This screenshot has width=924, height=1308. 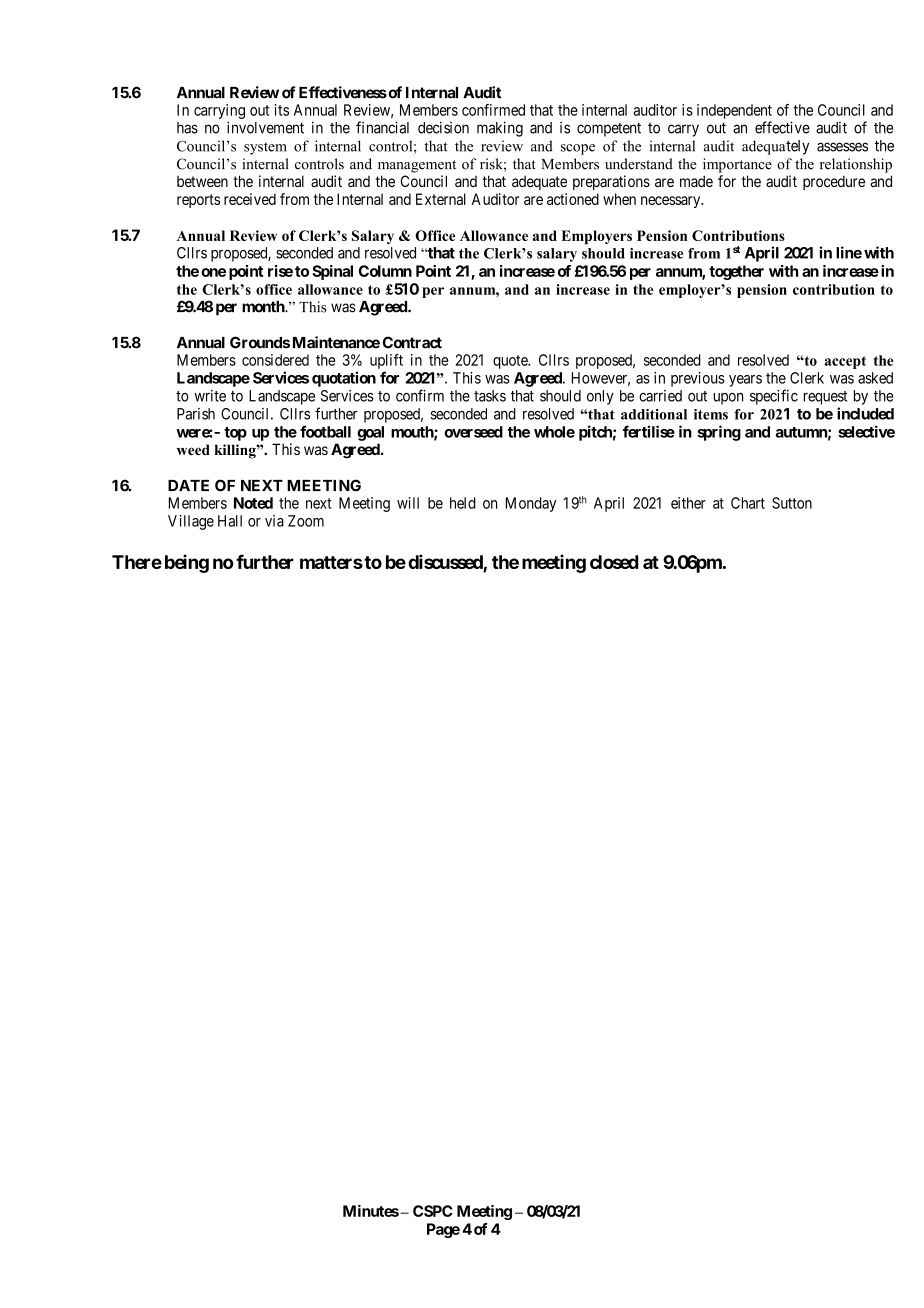 I want to click on via, so click(x=274, y=521).
